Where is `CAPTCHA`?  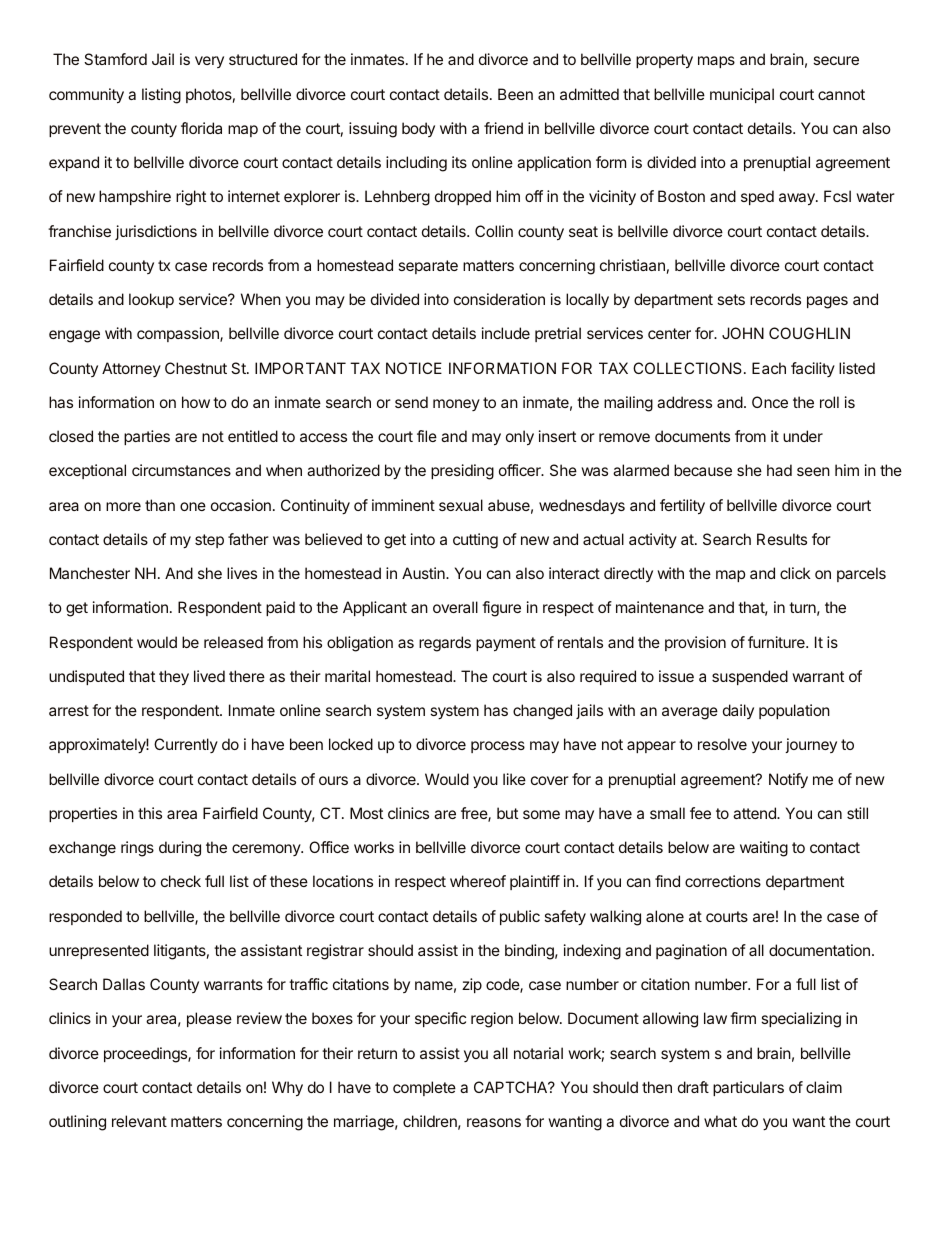 CAPTCHA is located at coordinates (512, 1087).
